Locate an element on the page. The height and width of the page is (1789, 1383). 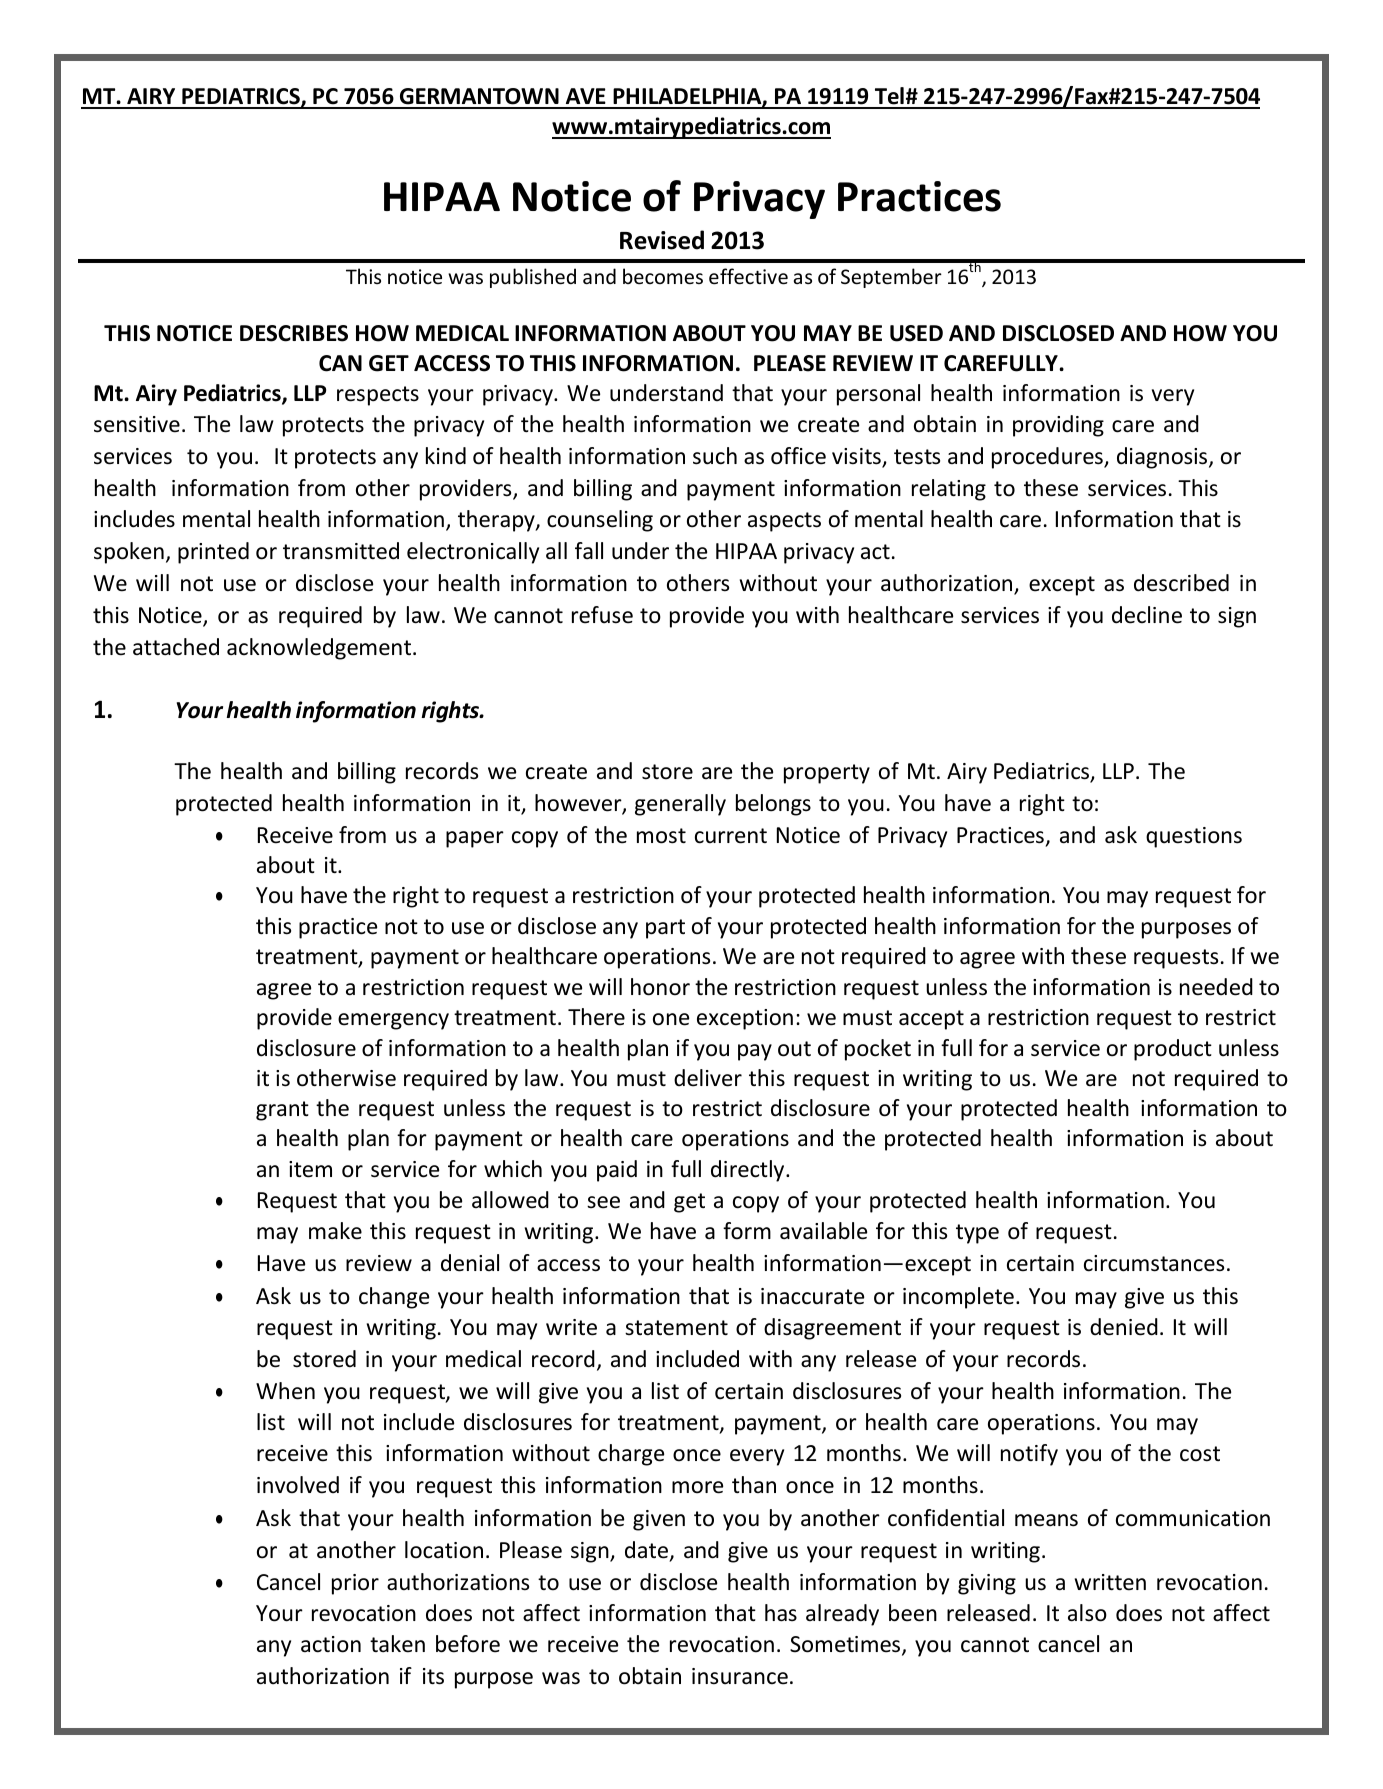
insurance is located at coordinates (740, 1676).
